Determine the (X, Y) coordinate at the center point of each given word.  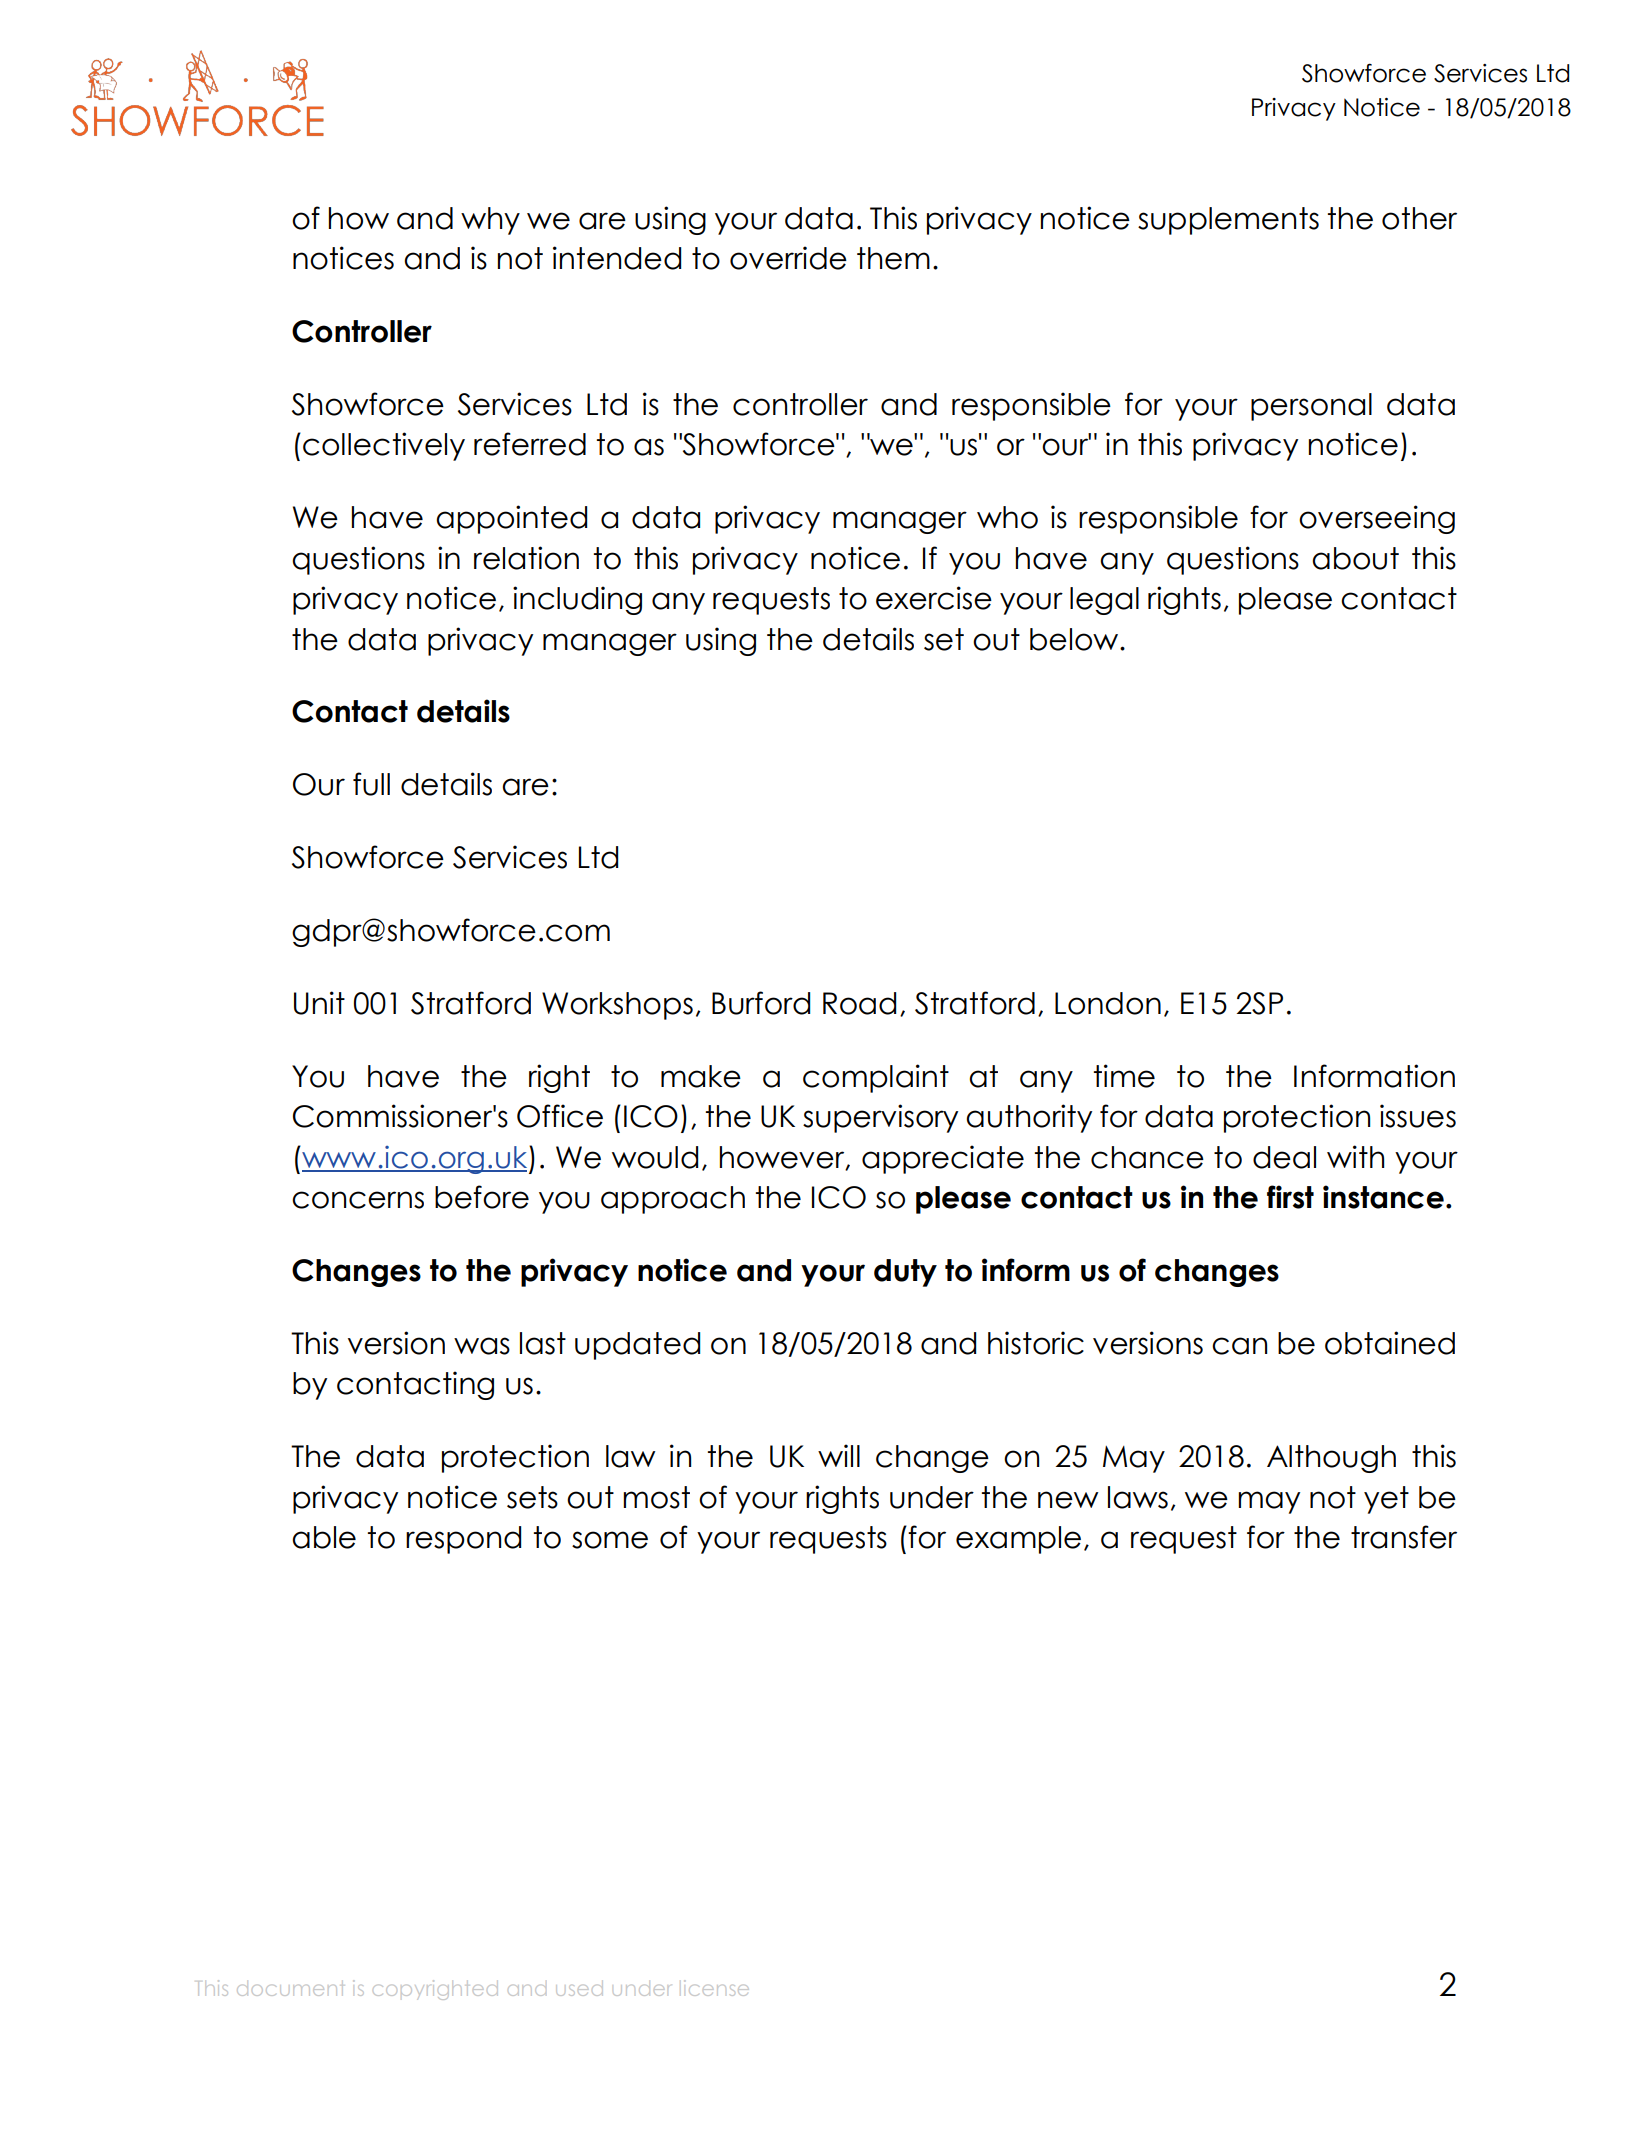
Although (1331, 1459)
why (490, 221)
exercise (934, 598)
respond (463, 1540)
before (482, 1197)
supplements (1228, 221)
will (839, 1455)
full (371, 784)
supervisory (880, 1118)
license (716, 1988)
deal (1284, 1157)
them (893, 258)
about (1355, 558)
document (290, 1990)
